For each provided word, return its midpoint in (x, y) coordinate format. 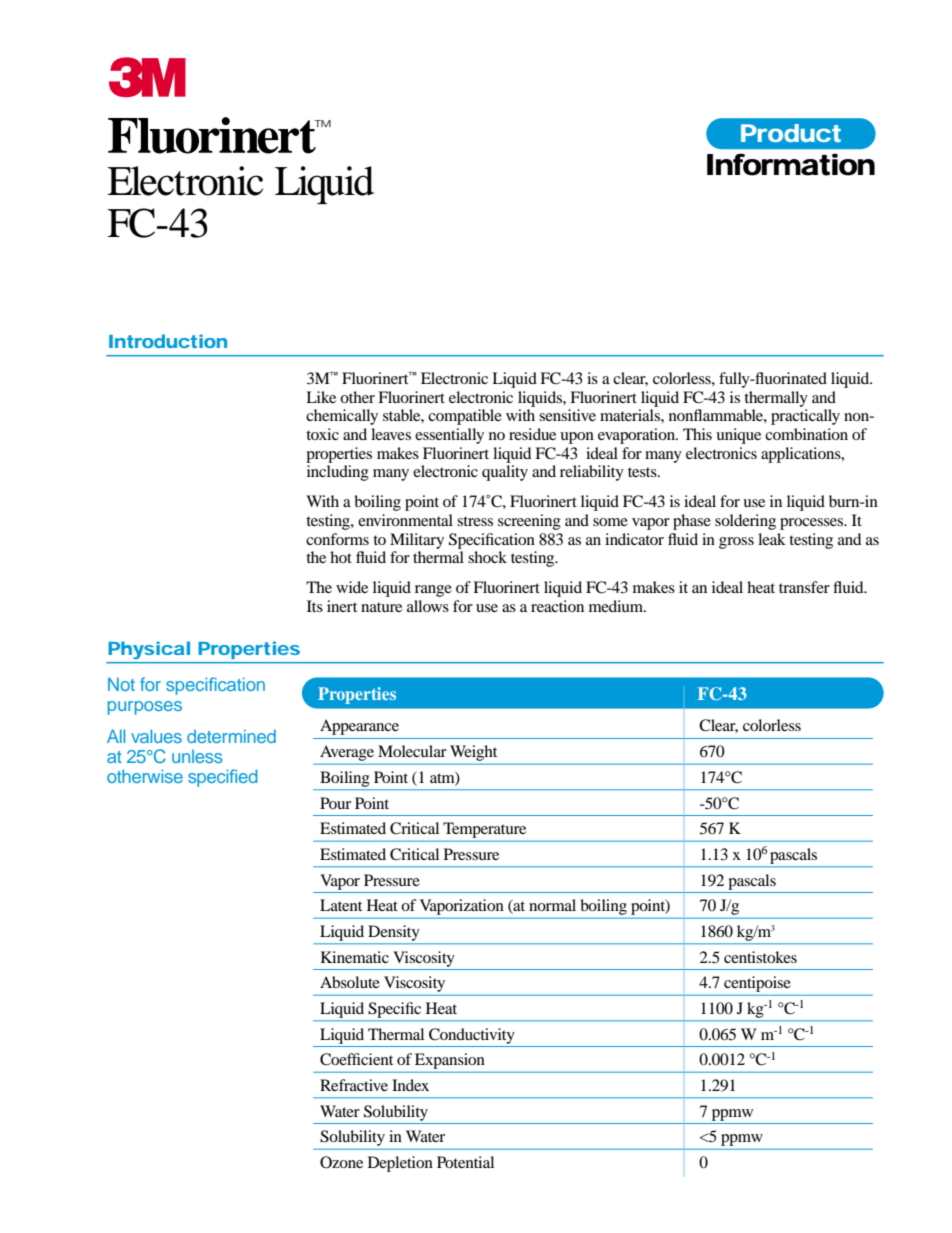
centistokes (760, 957)
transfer (804, 587)
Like (321, 397)
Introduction (168, 341)
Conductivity (472, 1036)
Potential (465, 1162)
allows (428, 606)
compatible (465, 417)
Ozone (341, 1162)
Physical (149, 650)
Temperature (484, 830)
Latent (341, 905)
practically (805, 417)
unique (738, 436)
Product (791, 133)
